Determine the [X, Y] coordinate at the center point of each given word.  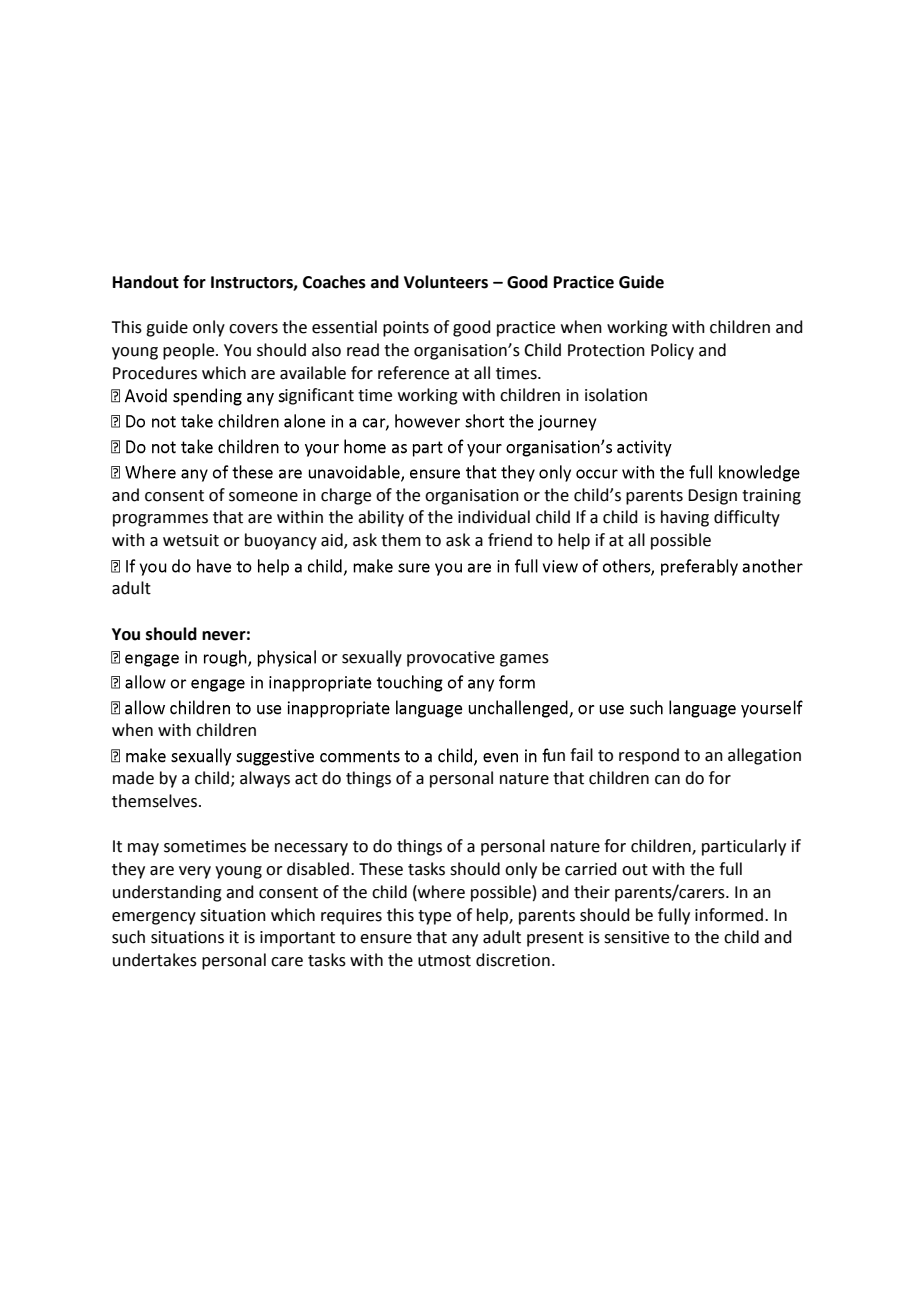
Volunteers [446, 282]
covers [253, 329]
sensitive [636, 937]
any [465, 940]
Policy [672, 351]
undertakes [155, 960]
